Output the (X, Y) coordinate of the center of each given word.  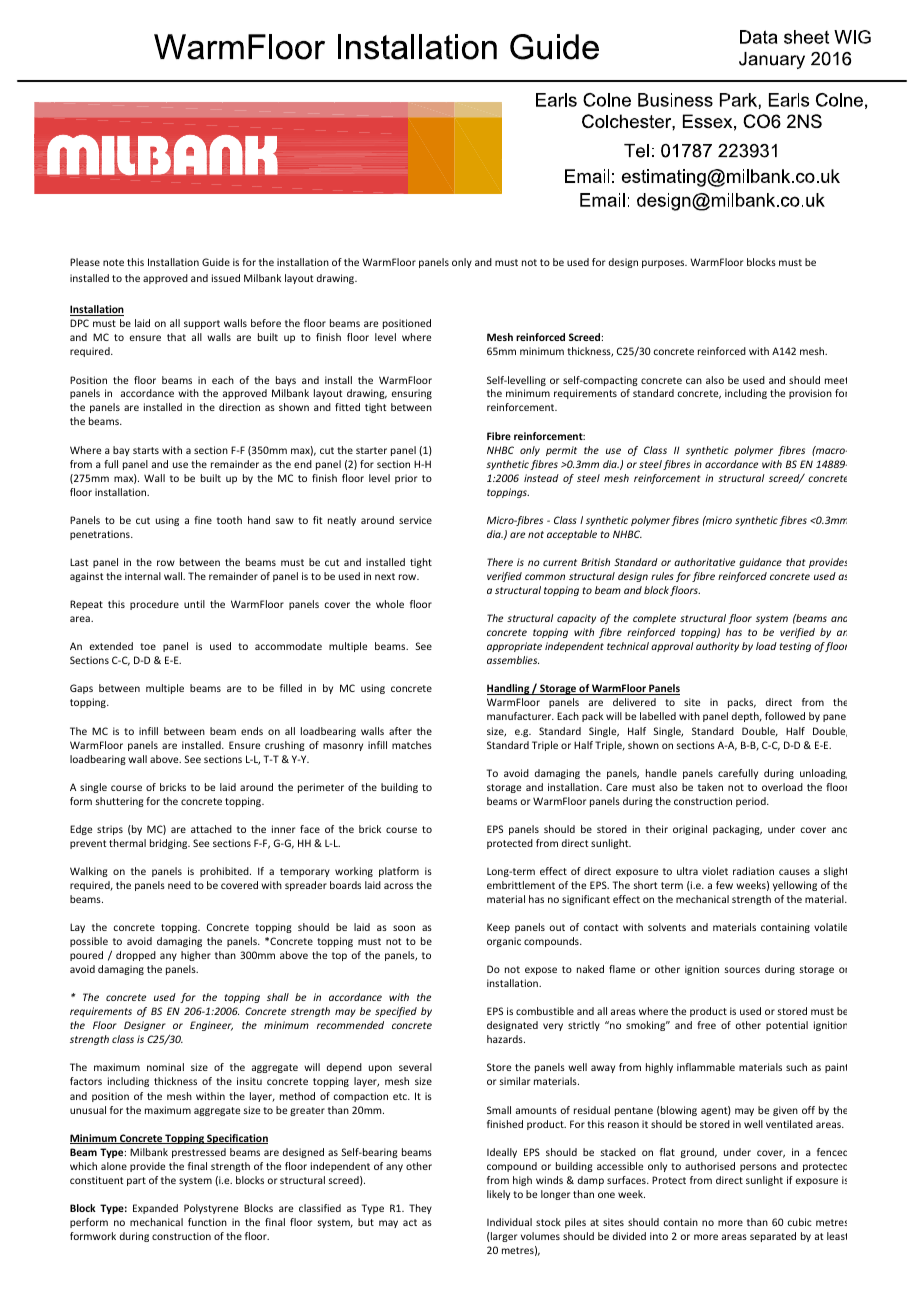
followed (785, 716)
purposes (664, 264)
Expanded (155, 1209)
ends (252, 731)
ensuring (412, 394)
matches (412, 745)
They (420, 1209)
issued (226, 278)
